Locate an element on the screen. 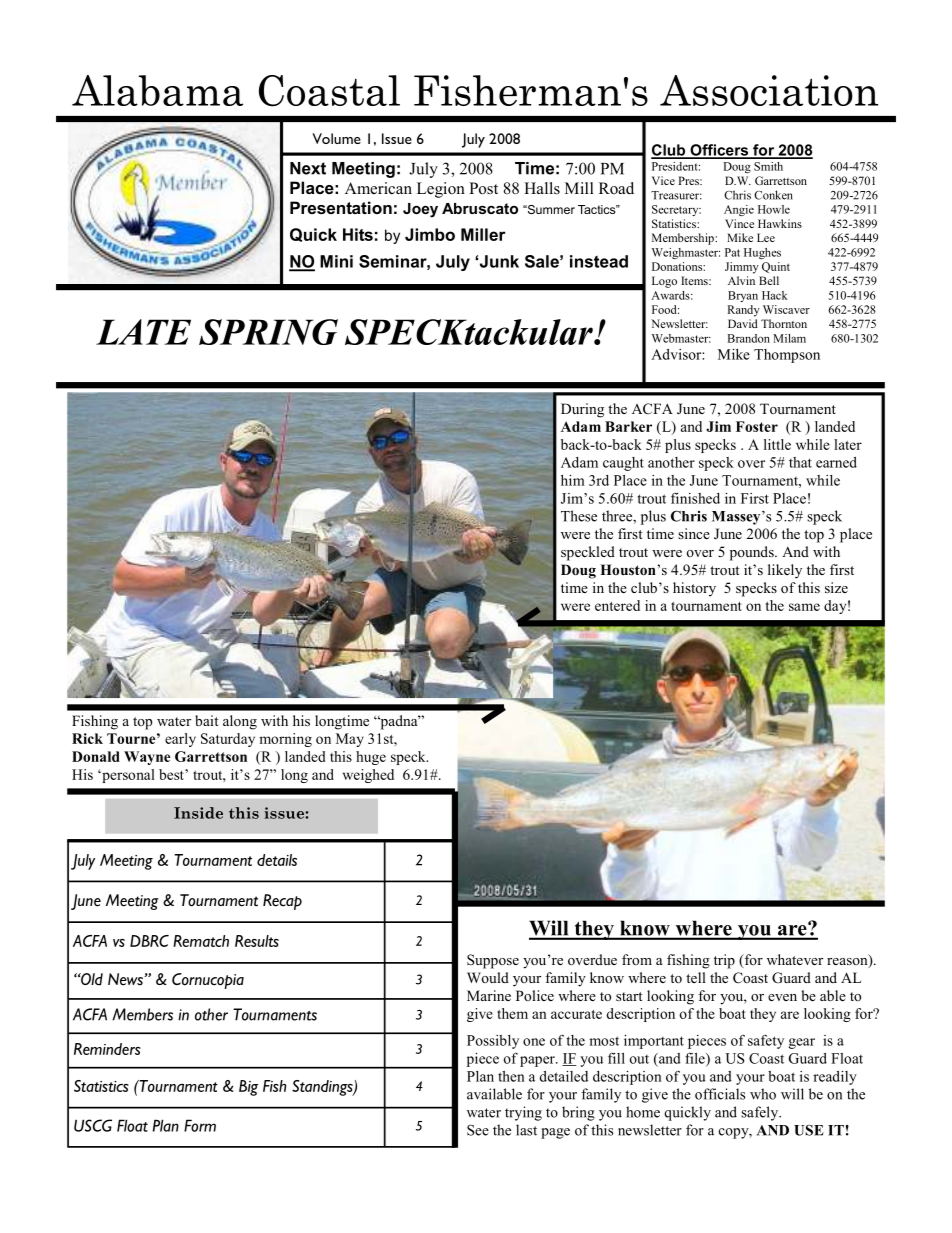  bait is located at coordinates (206, 720).
